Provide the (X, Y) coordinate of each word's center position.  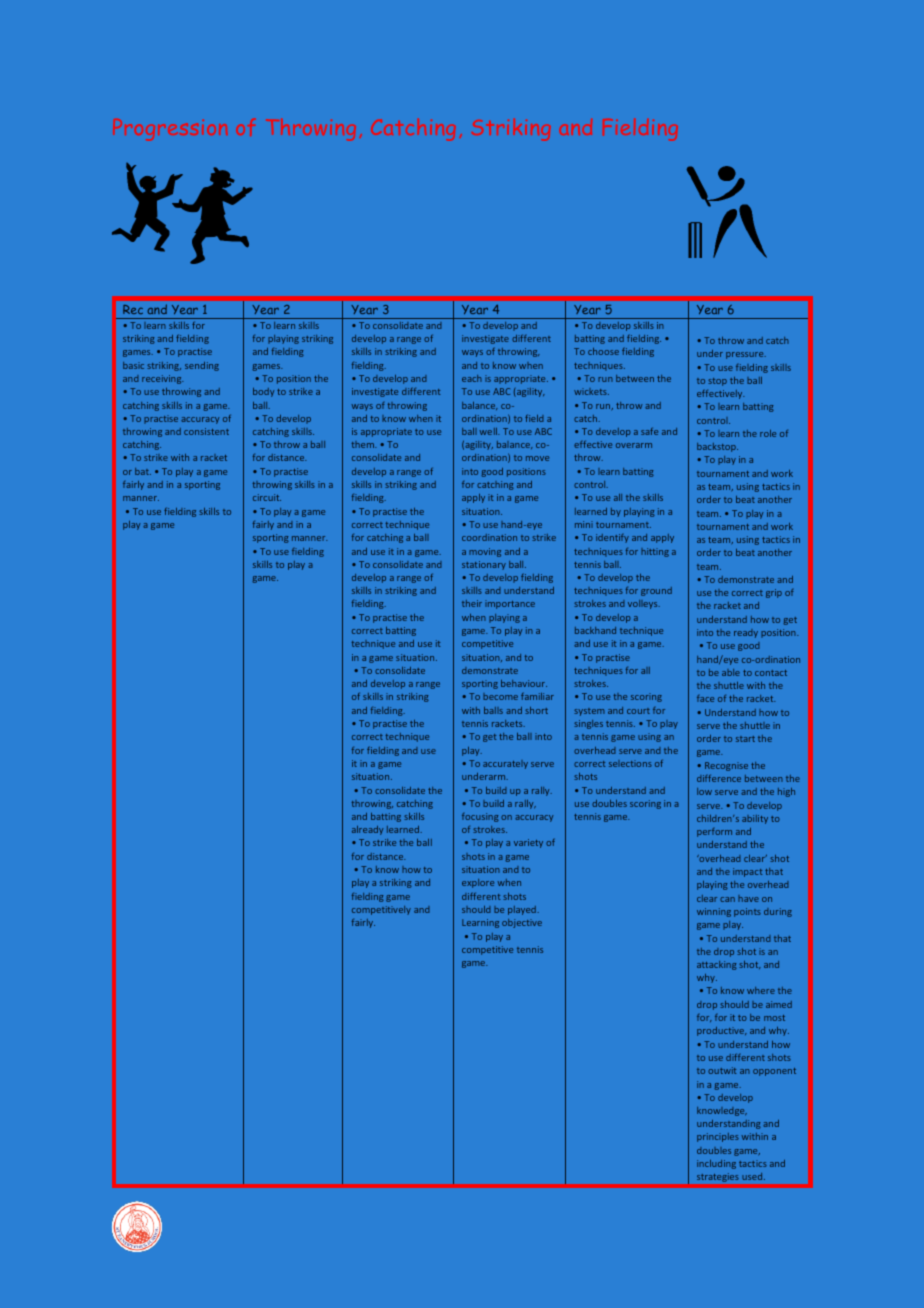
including (716, 1164)
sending (202, 366)
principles (718, 1137)
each (472, 378)
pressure (746, 355)
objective (522, 923)
